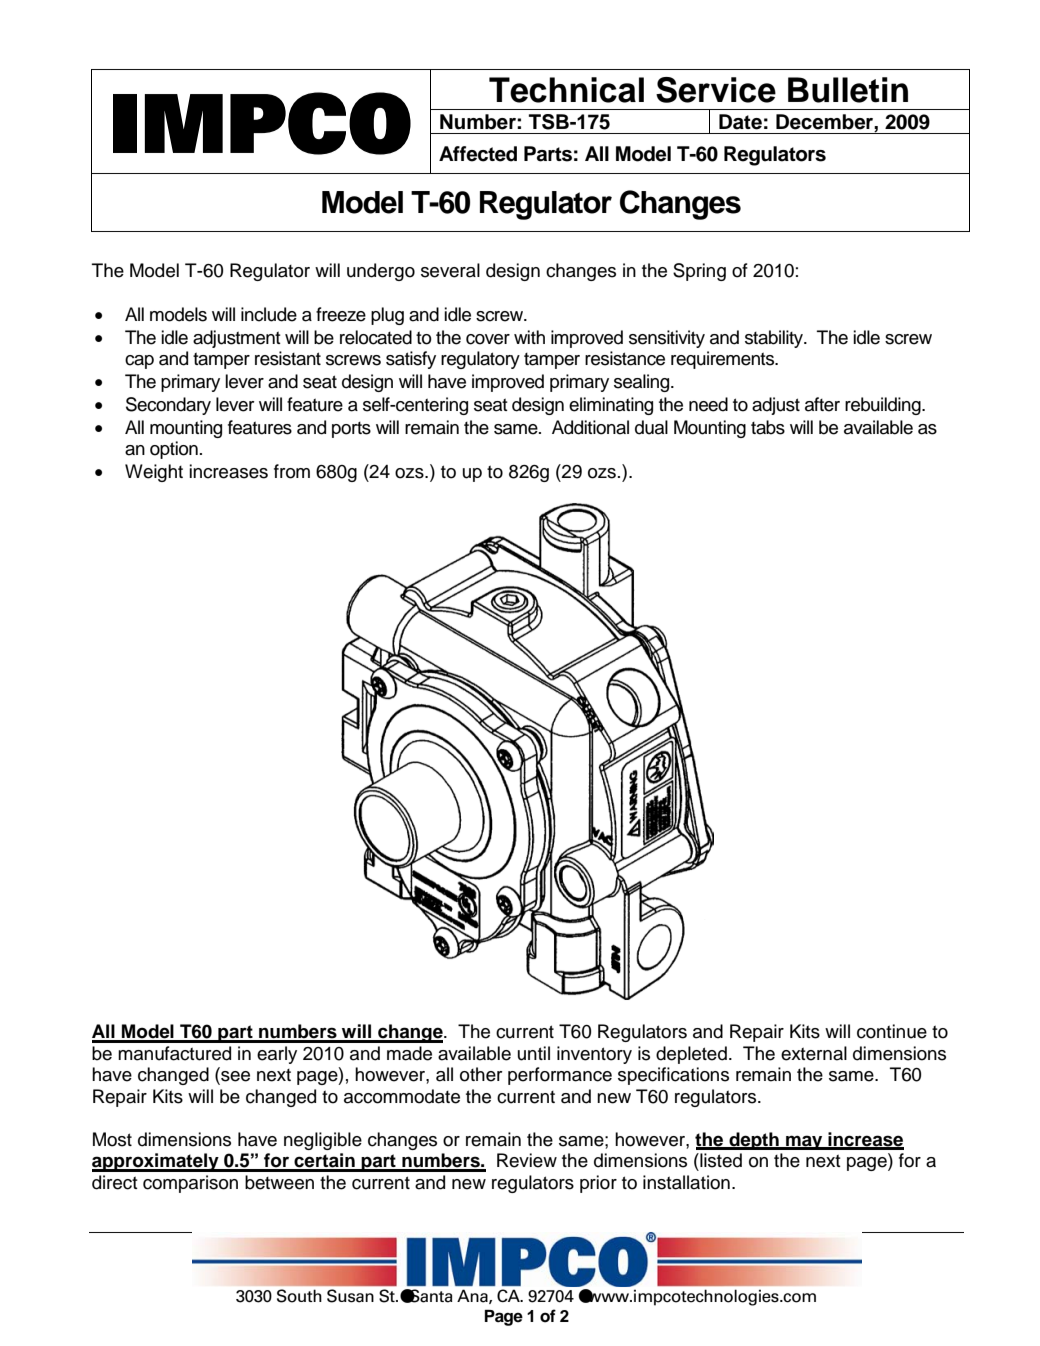  I want to click on comparison, so click(190, 1184).
